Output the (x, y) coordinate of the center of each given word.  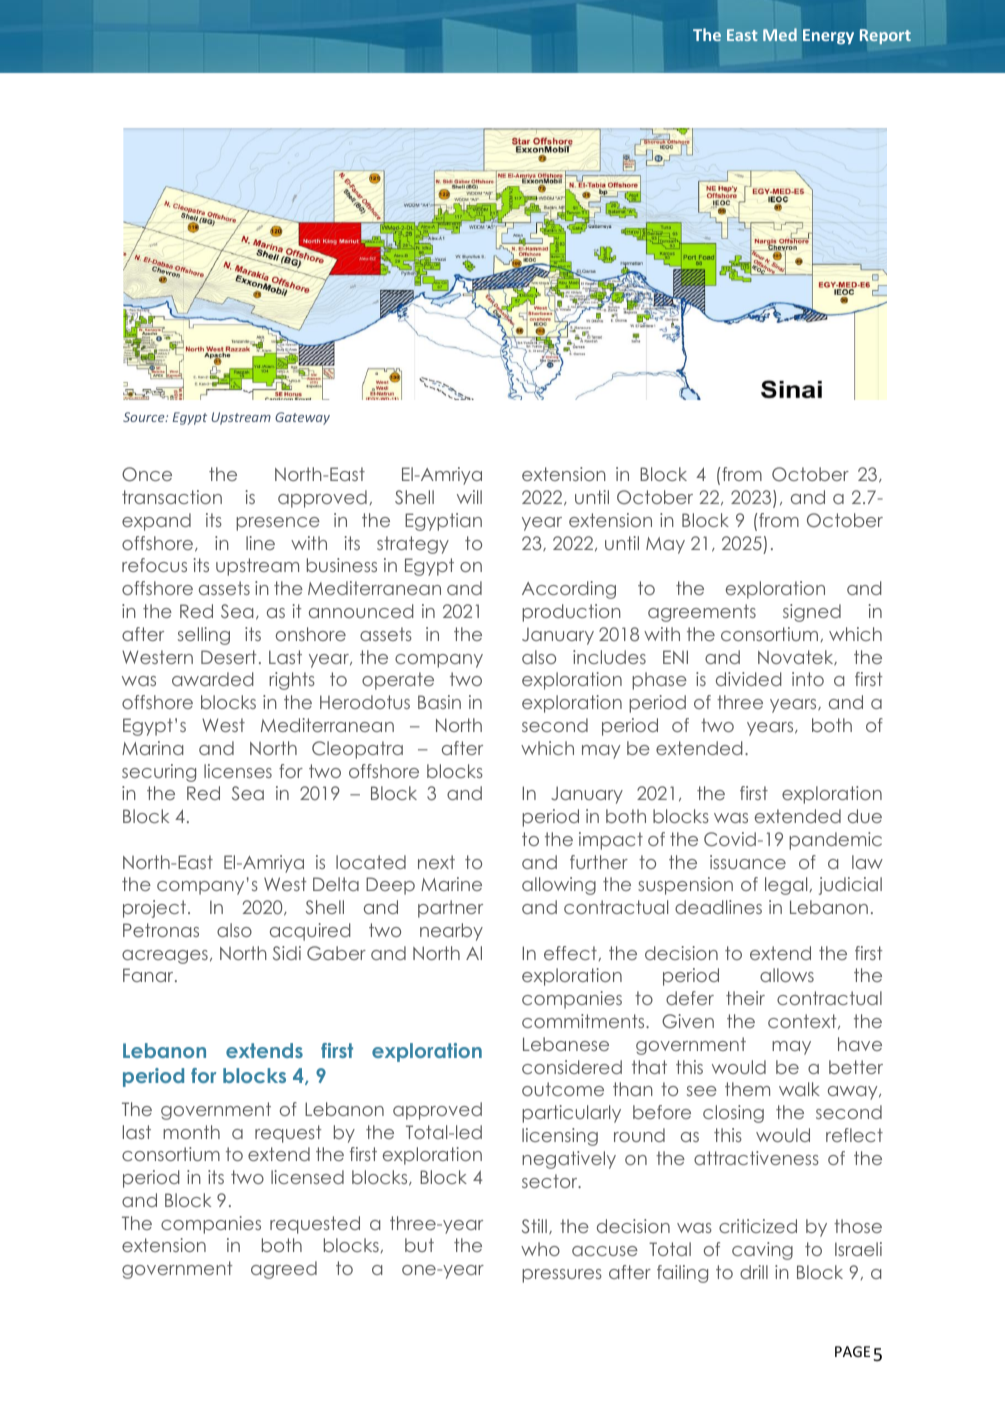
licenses (238, 771)
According (569, 590)
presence (278, 524)
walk (799, 1089)
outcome (563, 1089)
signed (812, 613)
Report (885, 36)
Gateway (302, 418)
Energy (828, 37)
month (191, 1132)
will (469, 497)
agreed (284, 1270)
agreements (702, 613)
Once (147, 474)
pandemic (835, 841)
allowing (559, 886)
